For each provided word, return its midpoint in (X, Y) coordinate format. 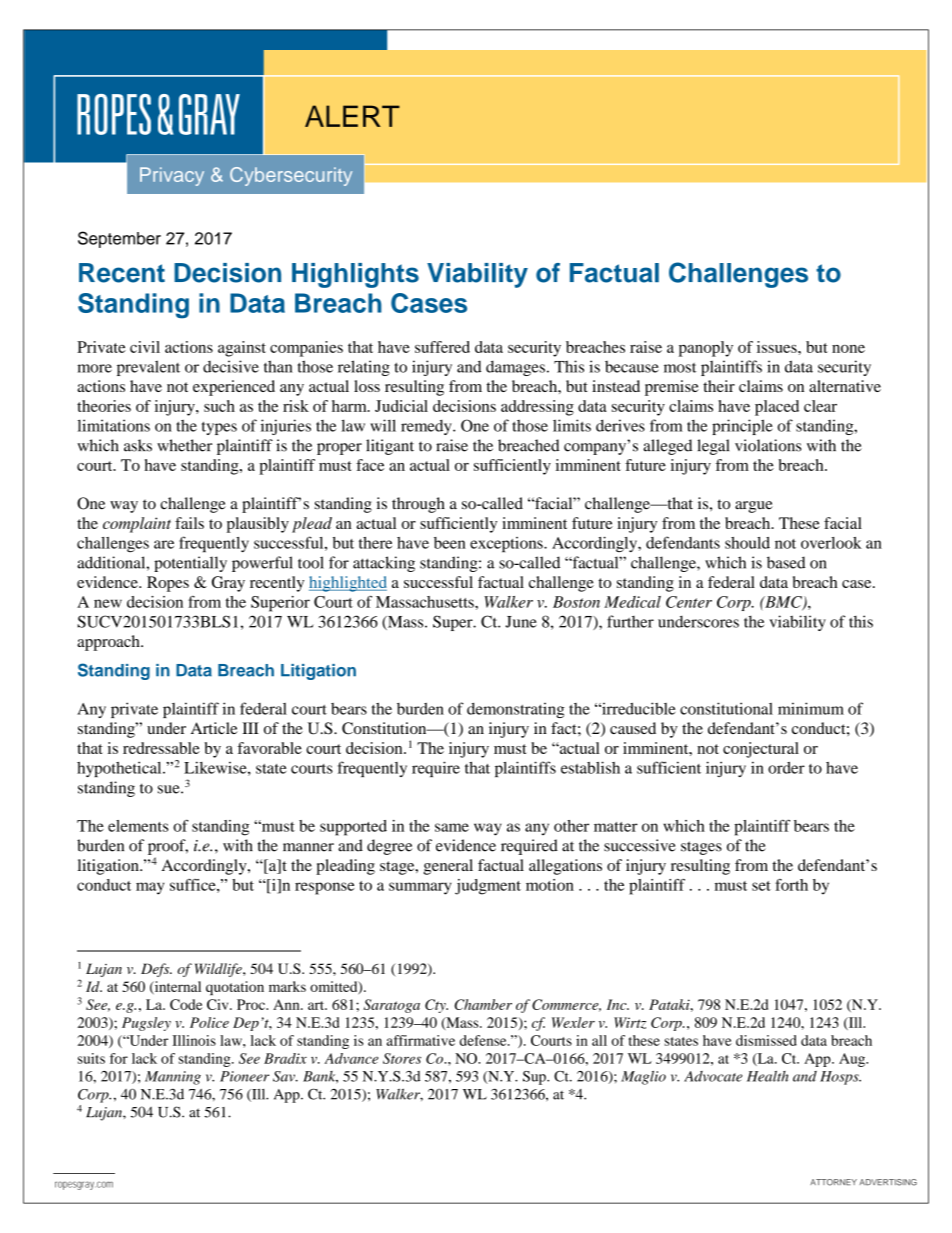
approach (109, 643)
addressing (537, 408)
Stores (402, 1058)
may (150, 888)
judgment (488, 887)
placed (777, 408)
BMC (783, 603)
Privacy (172, 176)
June (521, 622)
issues (778, 347)
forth (791, 885)
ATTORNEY (833, 1182)
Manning (173, 1078)
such (219, 406)
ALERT (352, 116)
